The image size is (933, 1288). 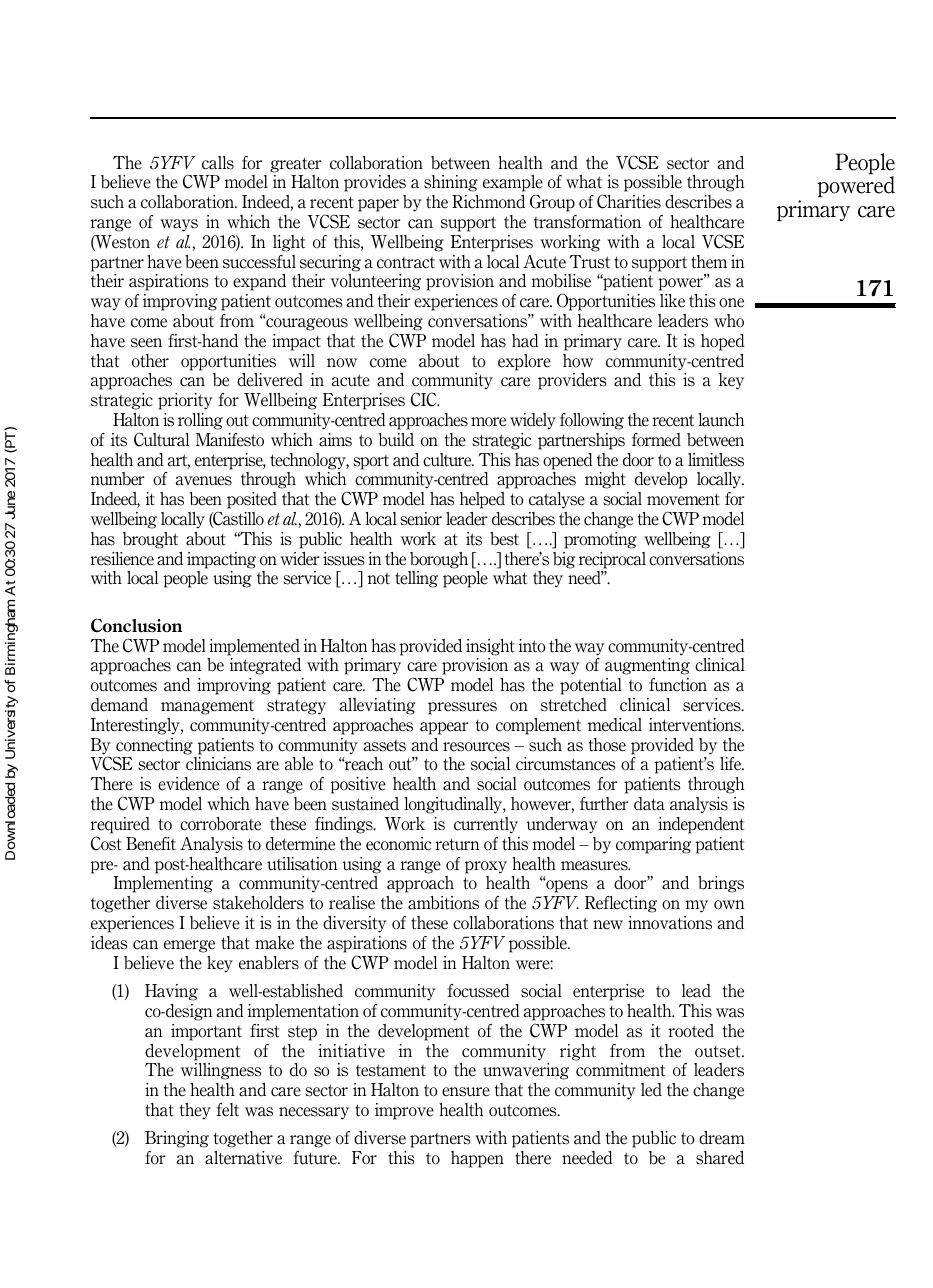 What do you see at coordinates (136, 626) in the document?
I see `Conclusion` at bounding box center [136, 626].
